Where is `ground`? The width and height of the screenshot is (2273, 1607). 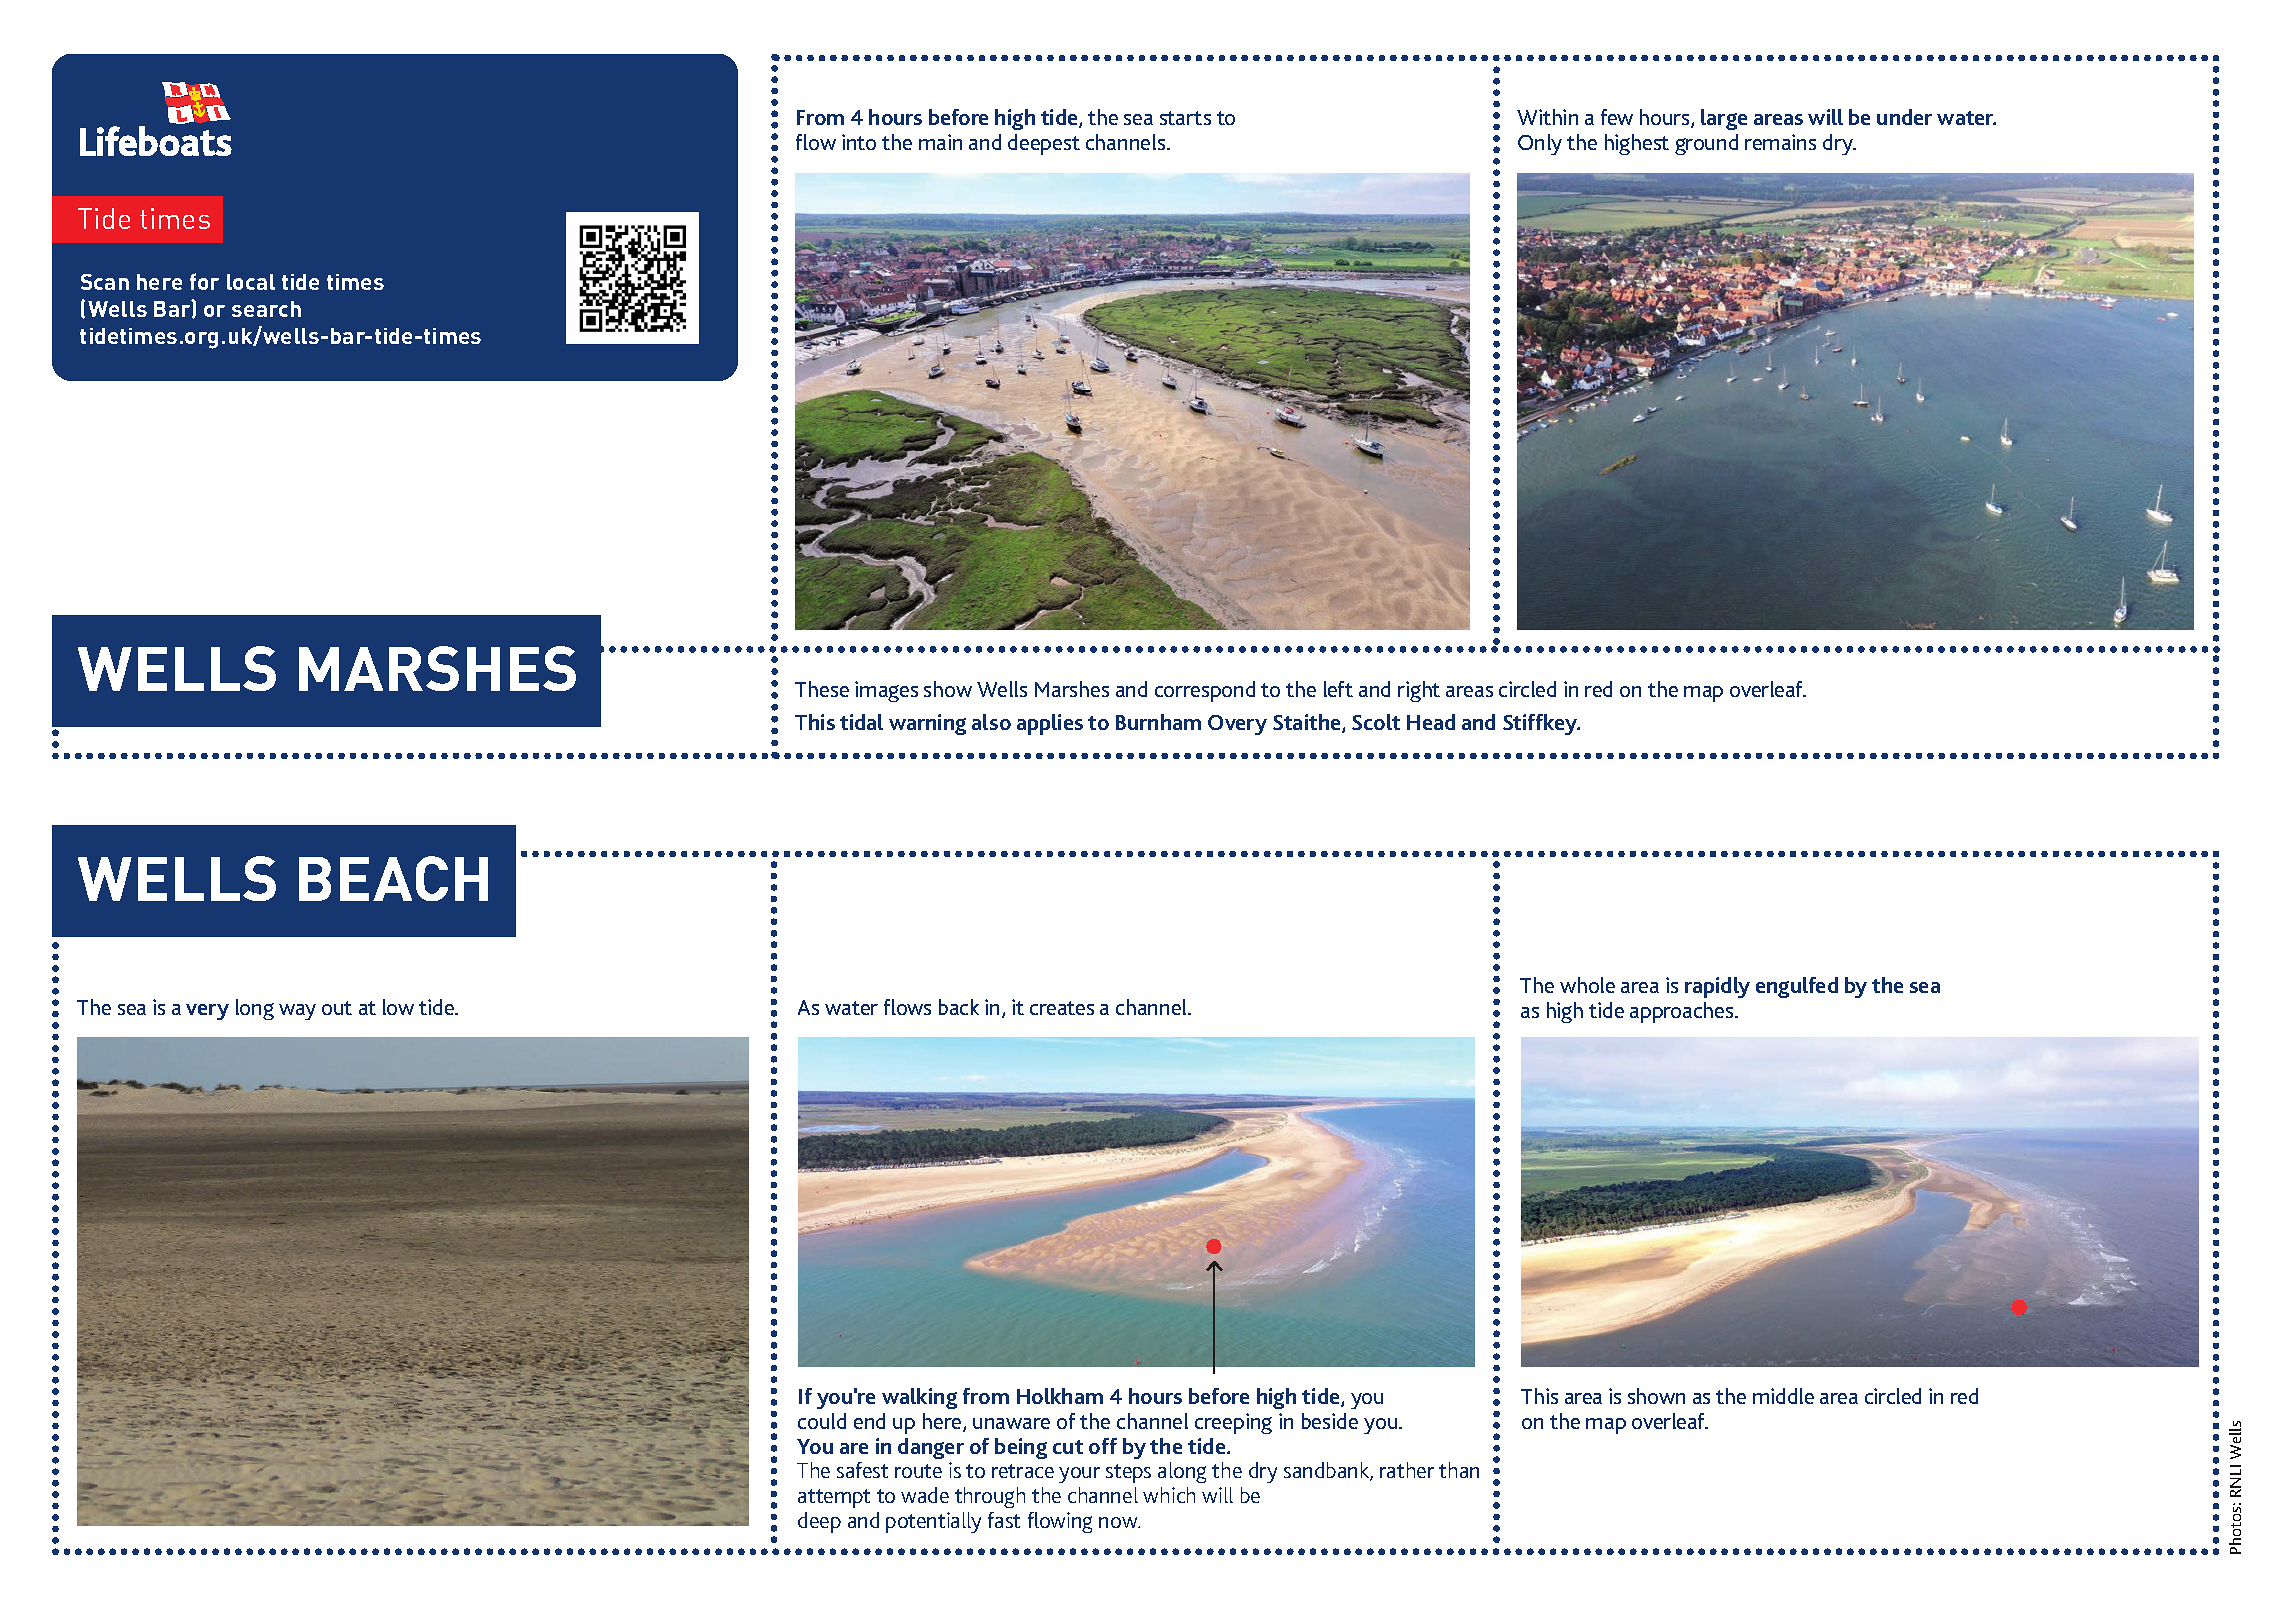
ground is located at coordinates (1706, 144).
